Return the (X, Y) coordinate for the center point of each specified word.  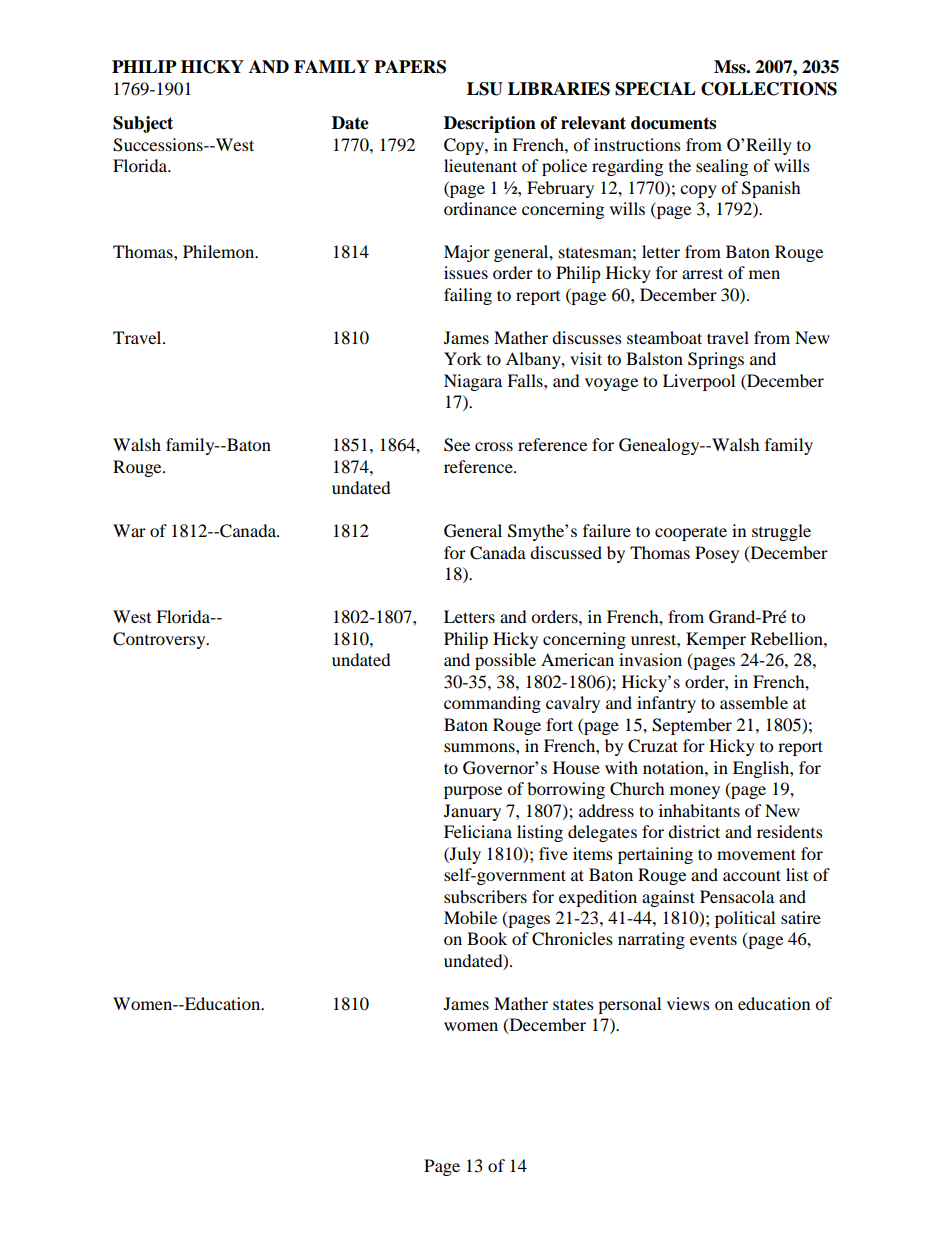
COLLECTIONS (769, 89)
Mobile (470, 917)
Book (487, 938)
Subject (143, 124)
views (688, 1003)
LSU (485, 89)
